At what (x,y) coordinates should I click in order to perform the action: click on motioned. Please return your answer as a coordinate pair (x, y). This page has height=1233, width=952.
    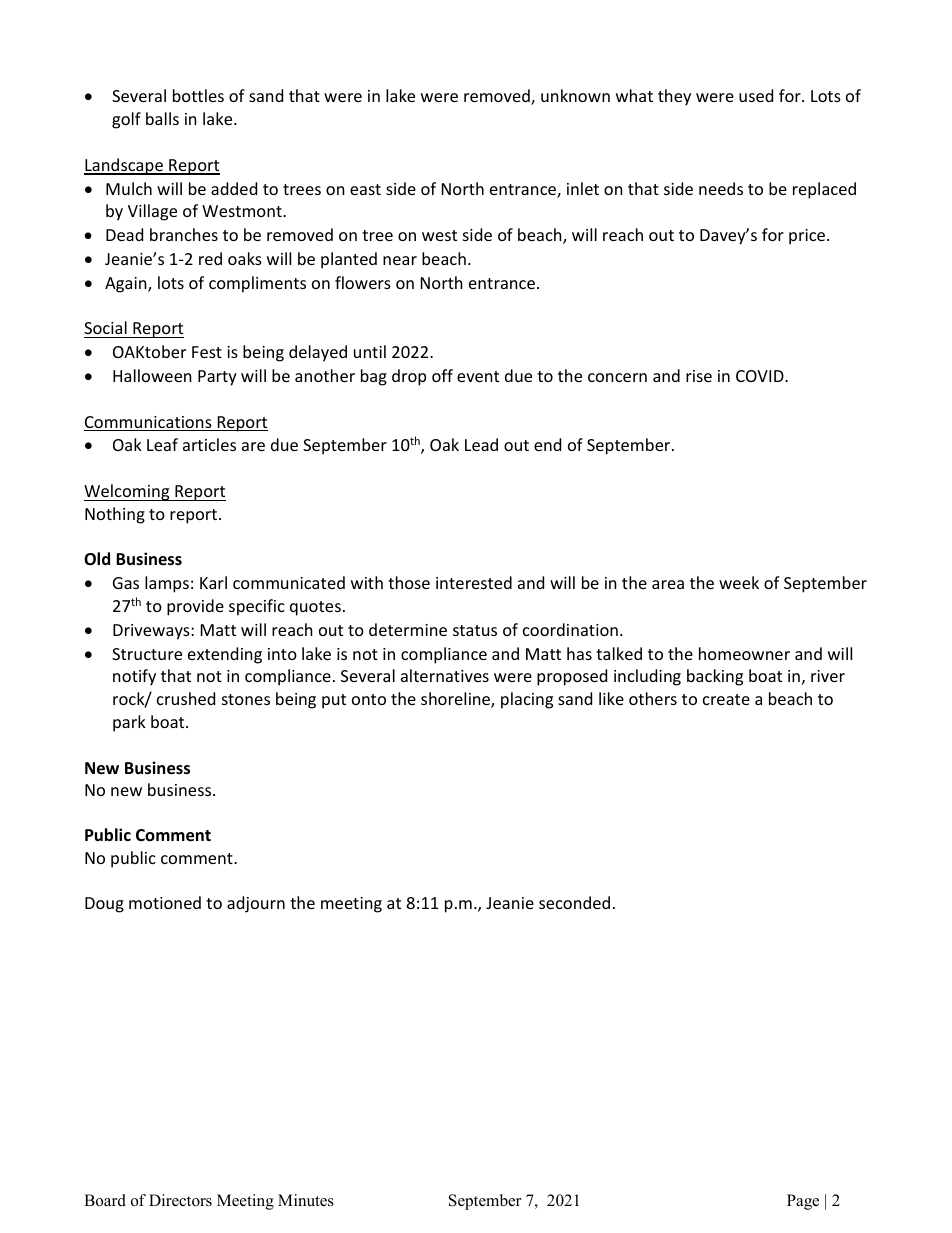
    Looking at the image, I should click on (165, 902).
